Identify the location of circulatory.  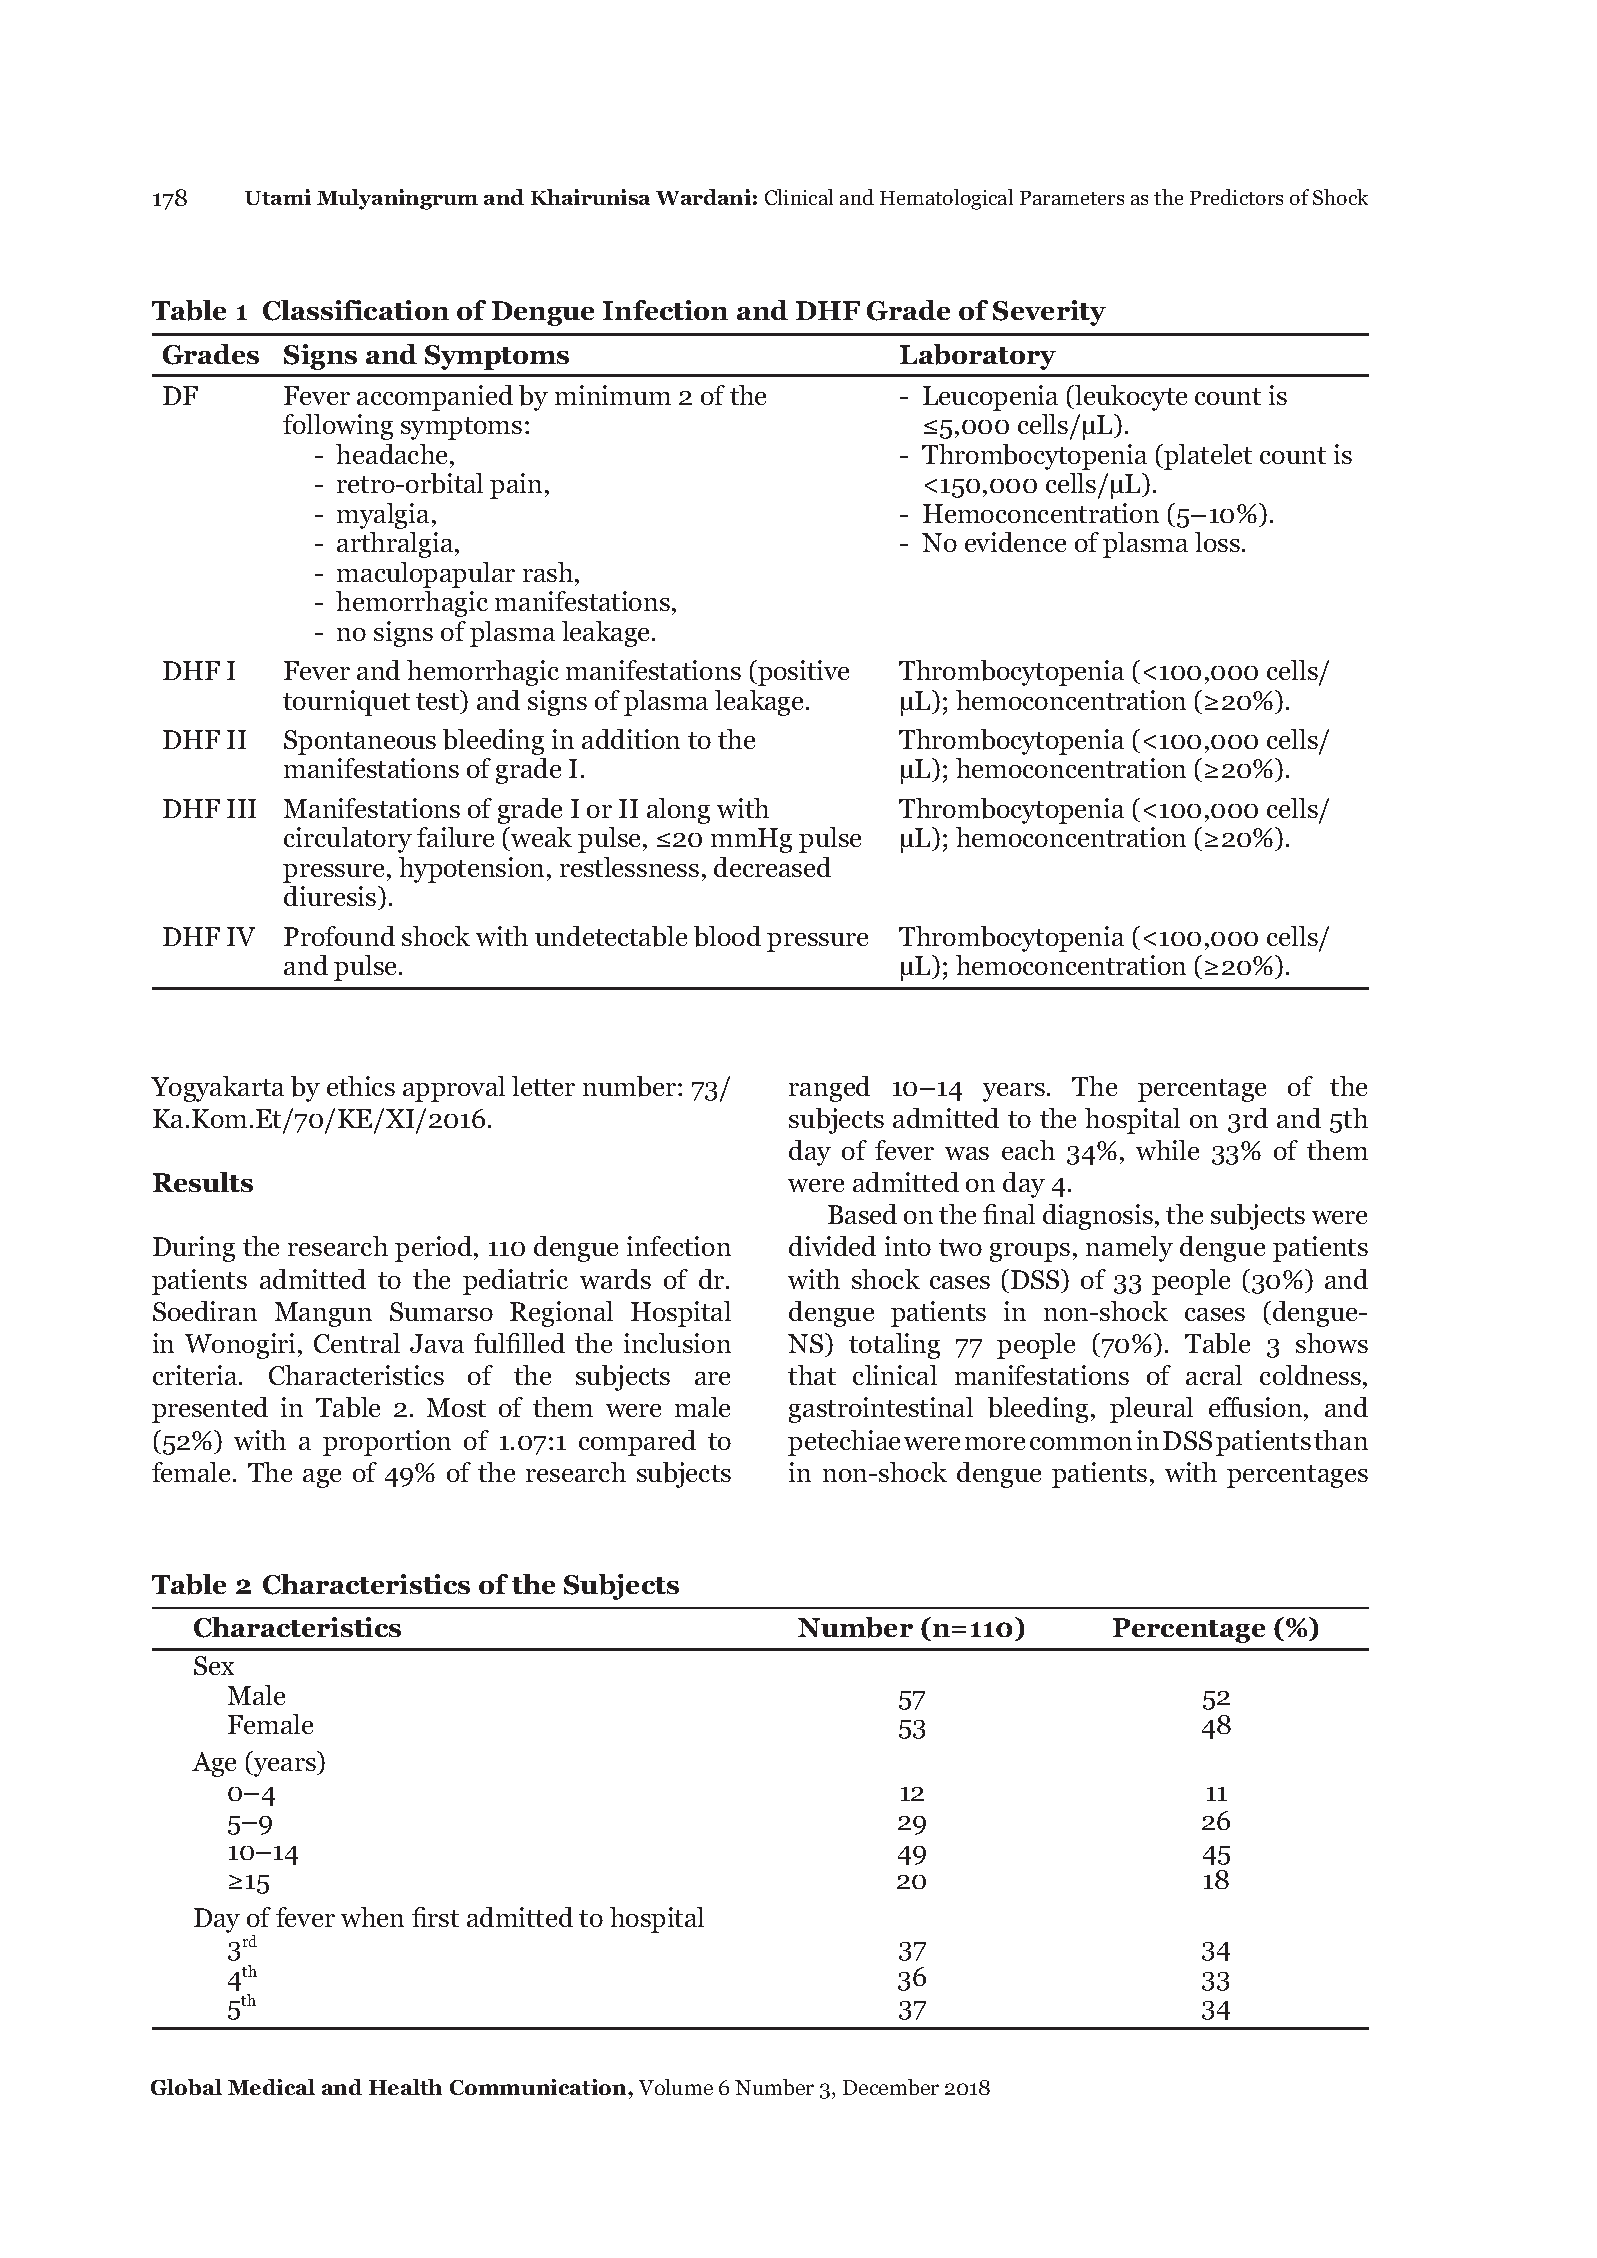
(348, 840).
